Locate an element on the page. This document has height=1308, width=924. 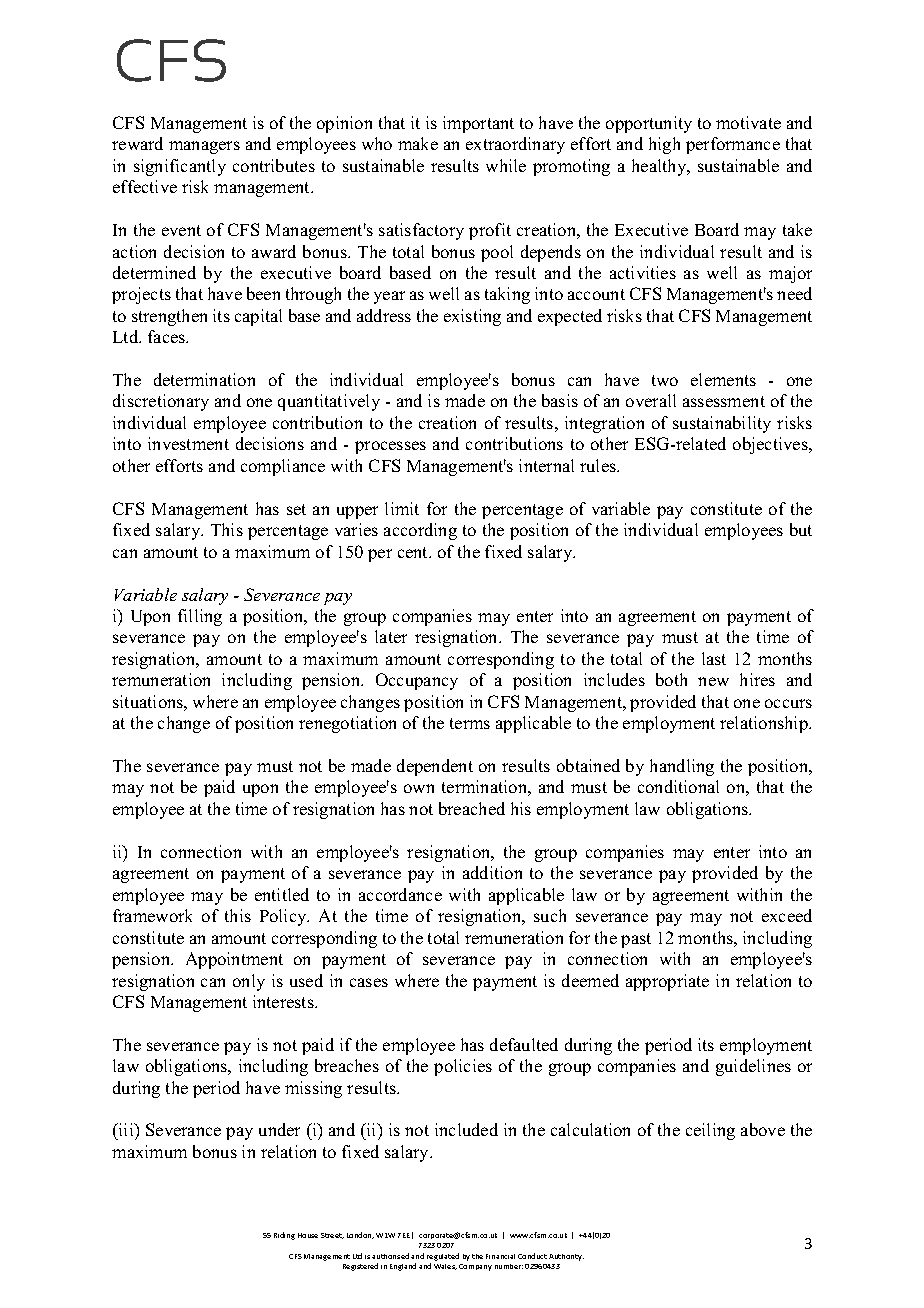
regulated is located at coordinates (443, 1257).
